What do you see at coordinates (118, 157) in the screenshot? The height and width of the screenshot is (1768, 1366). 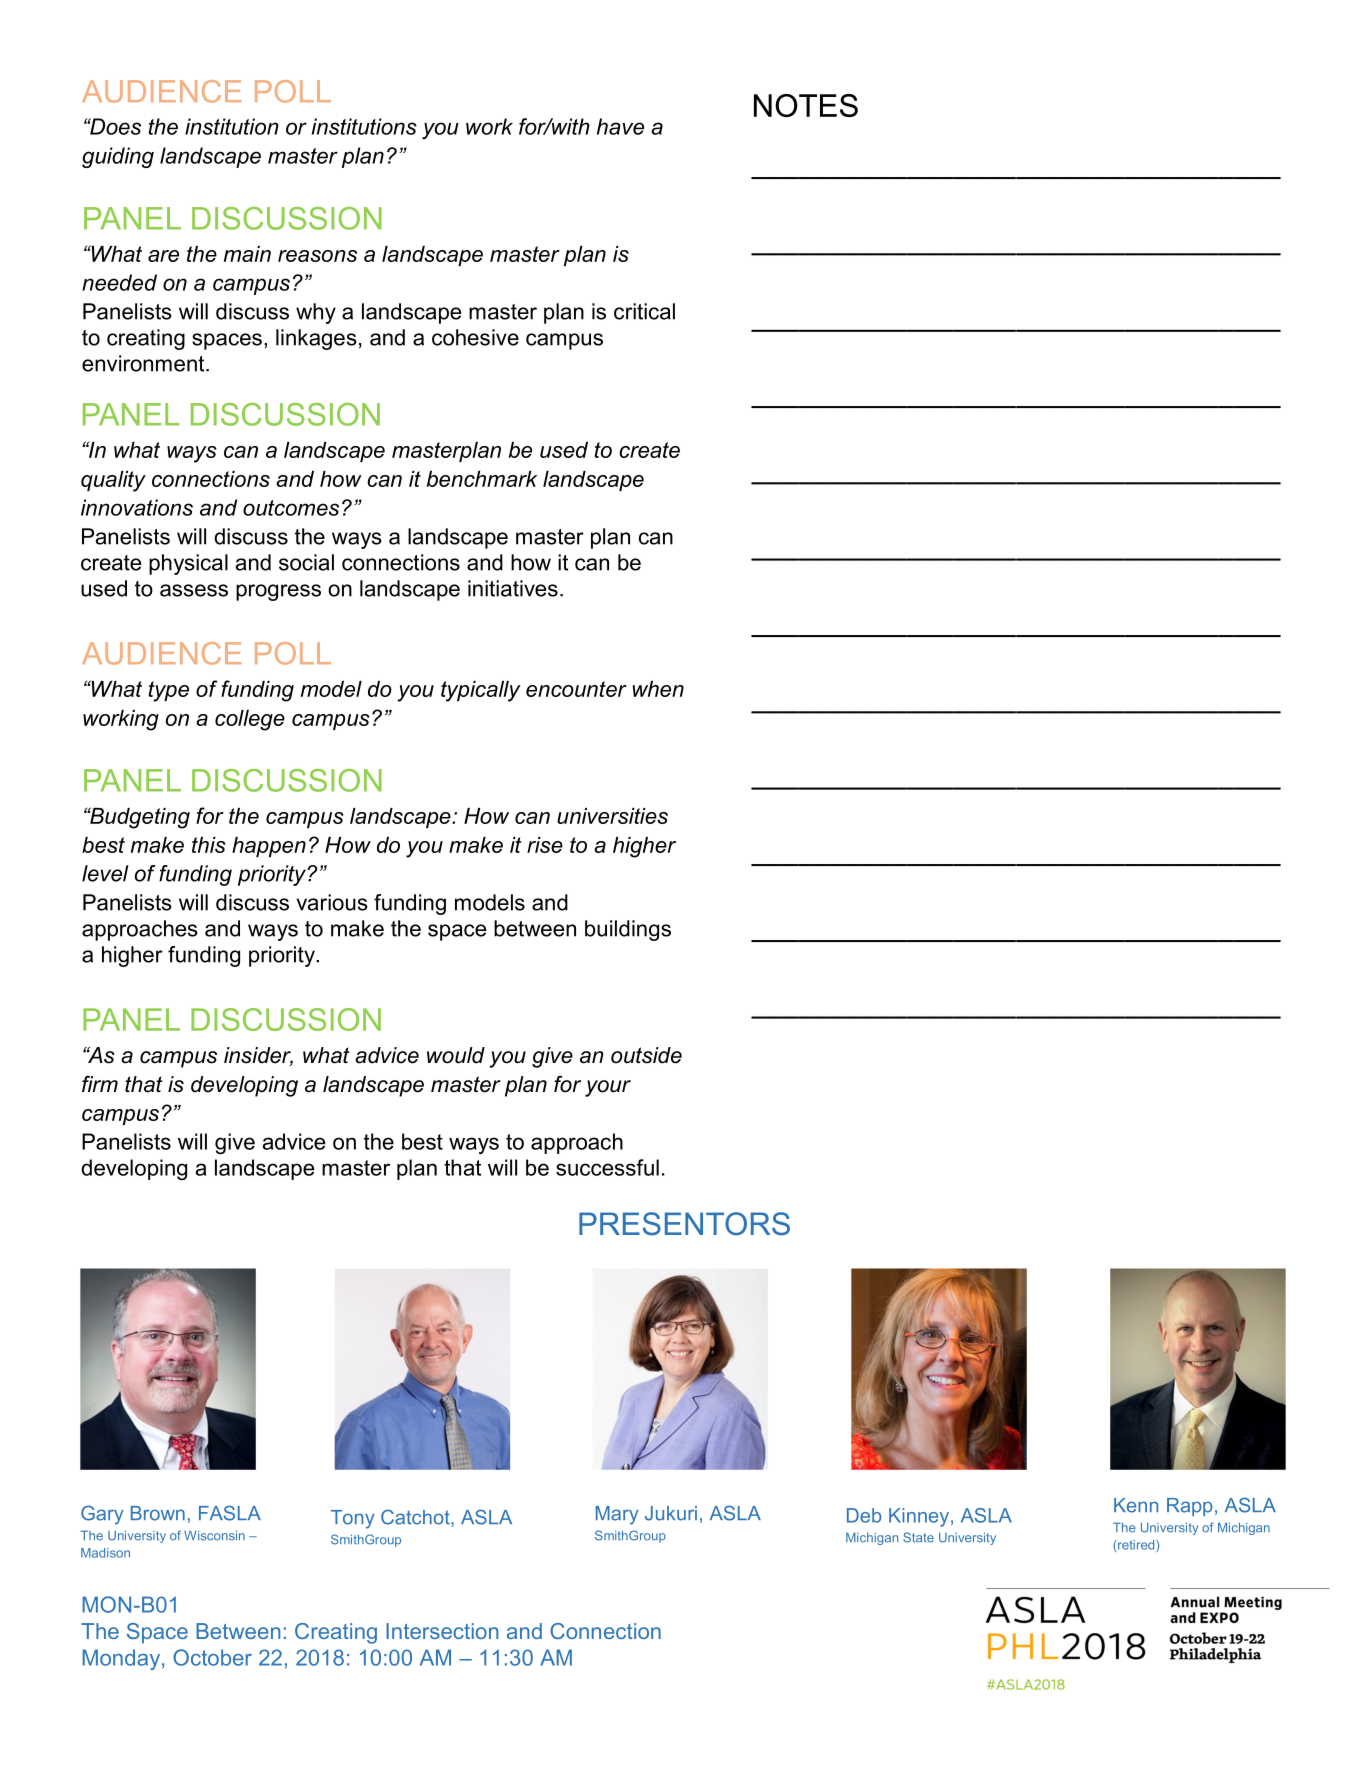 I see `guiding` at bounding box center [118, 157].
